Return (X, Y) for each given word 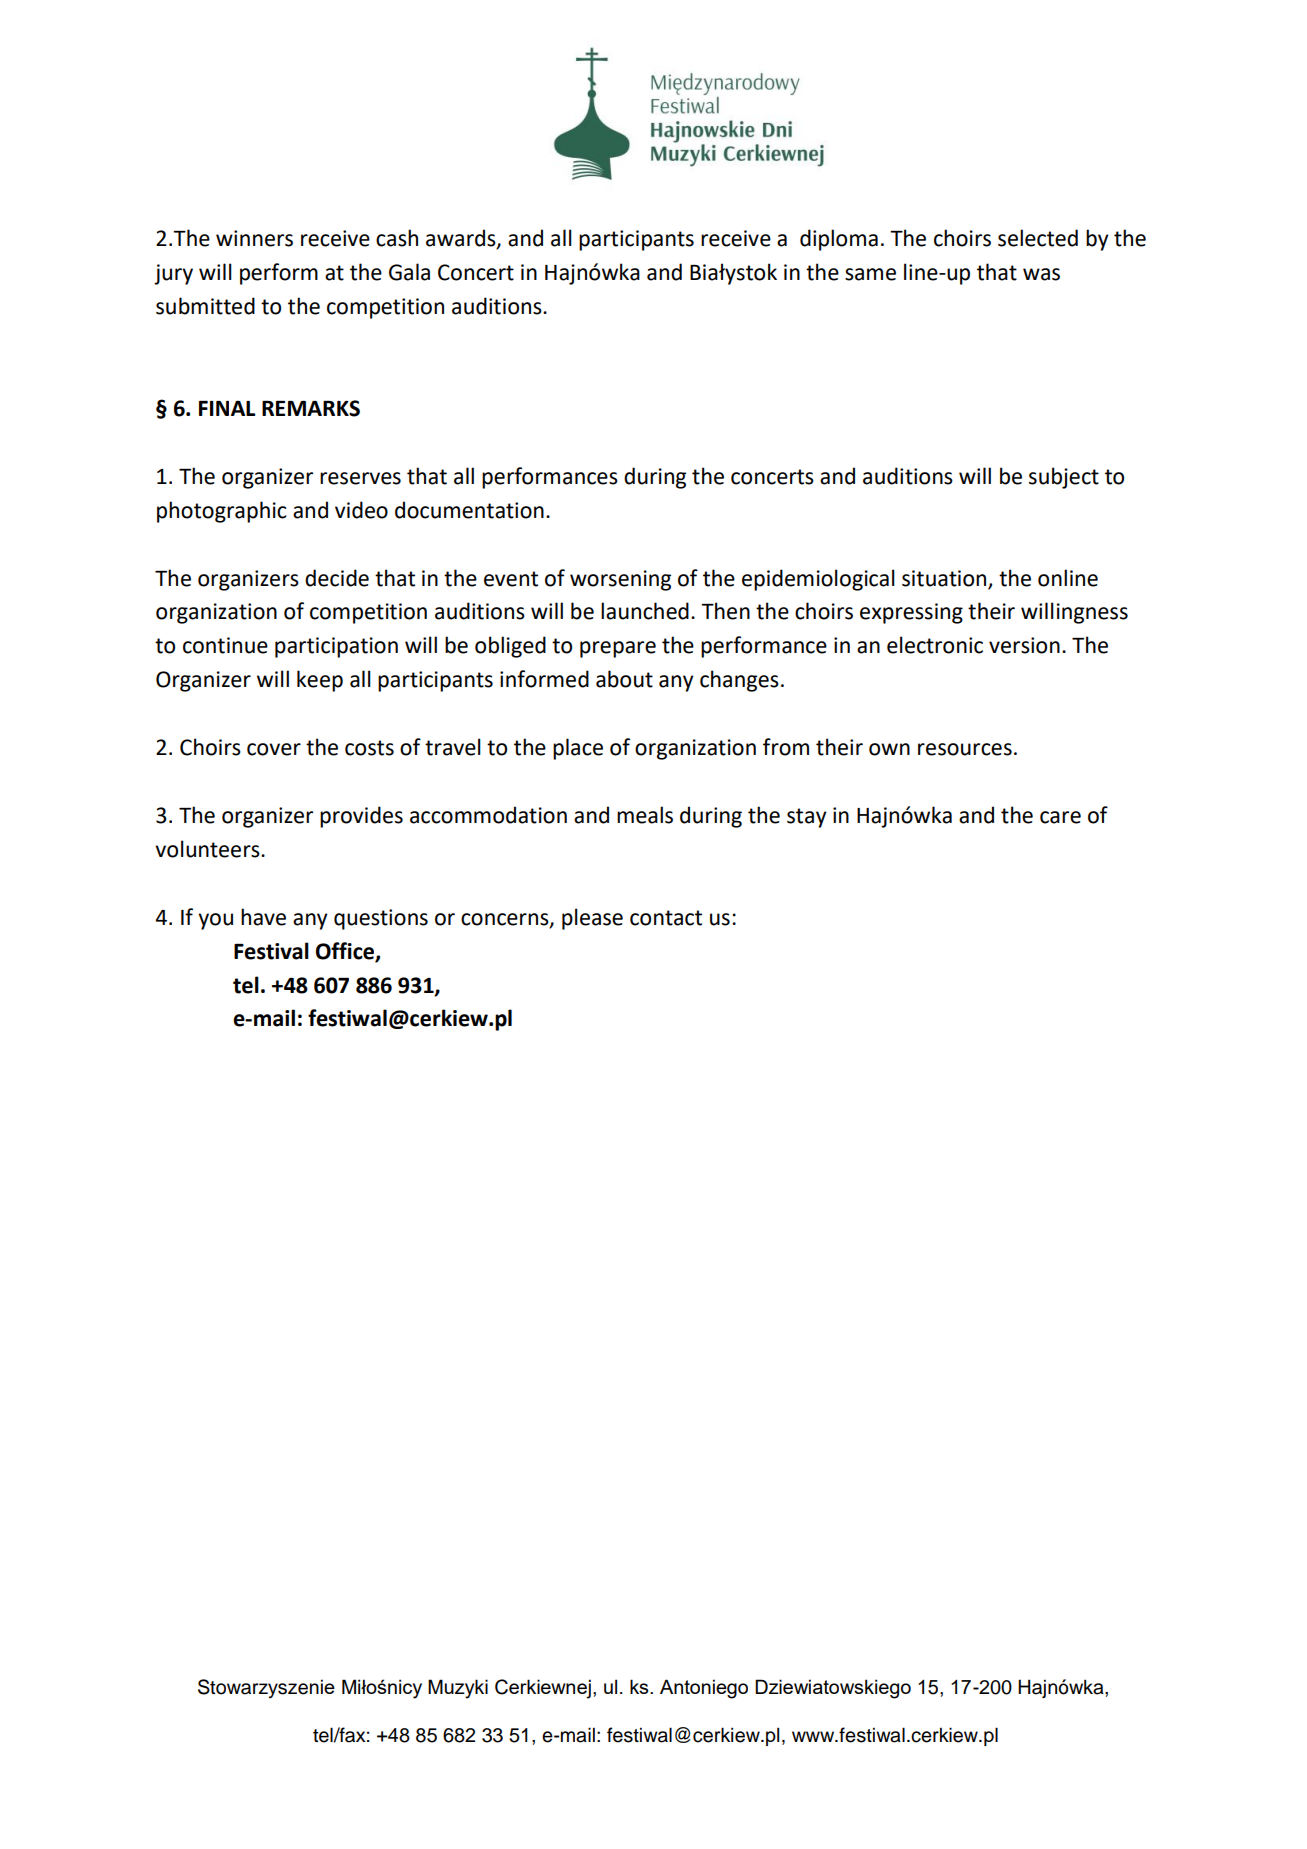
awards (462, 239)
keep (320, 681)
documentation (469, 510)
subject (1064, 478)
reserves (360, 478)
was (1041, 274)
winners (254, 238)
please (592, 919)
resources (965, 749)
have (263, 917)
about (624, 679)
